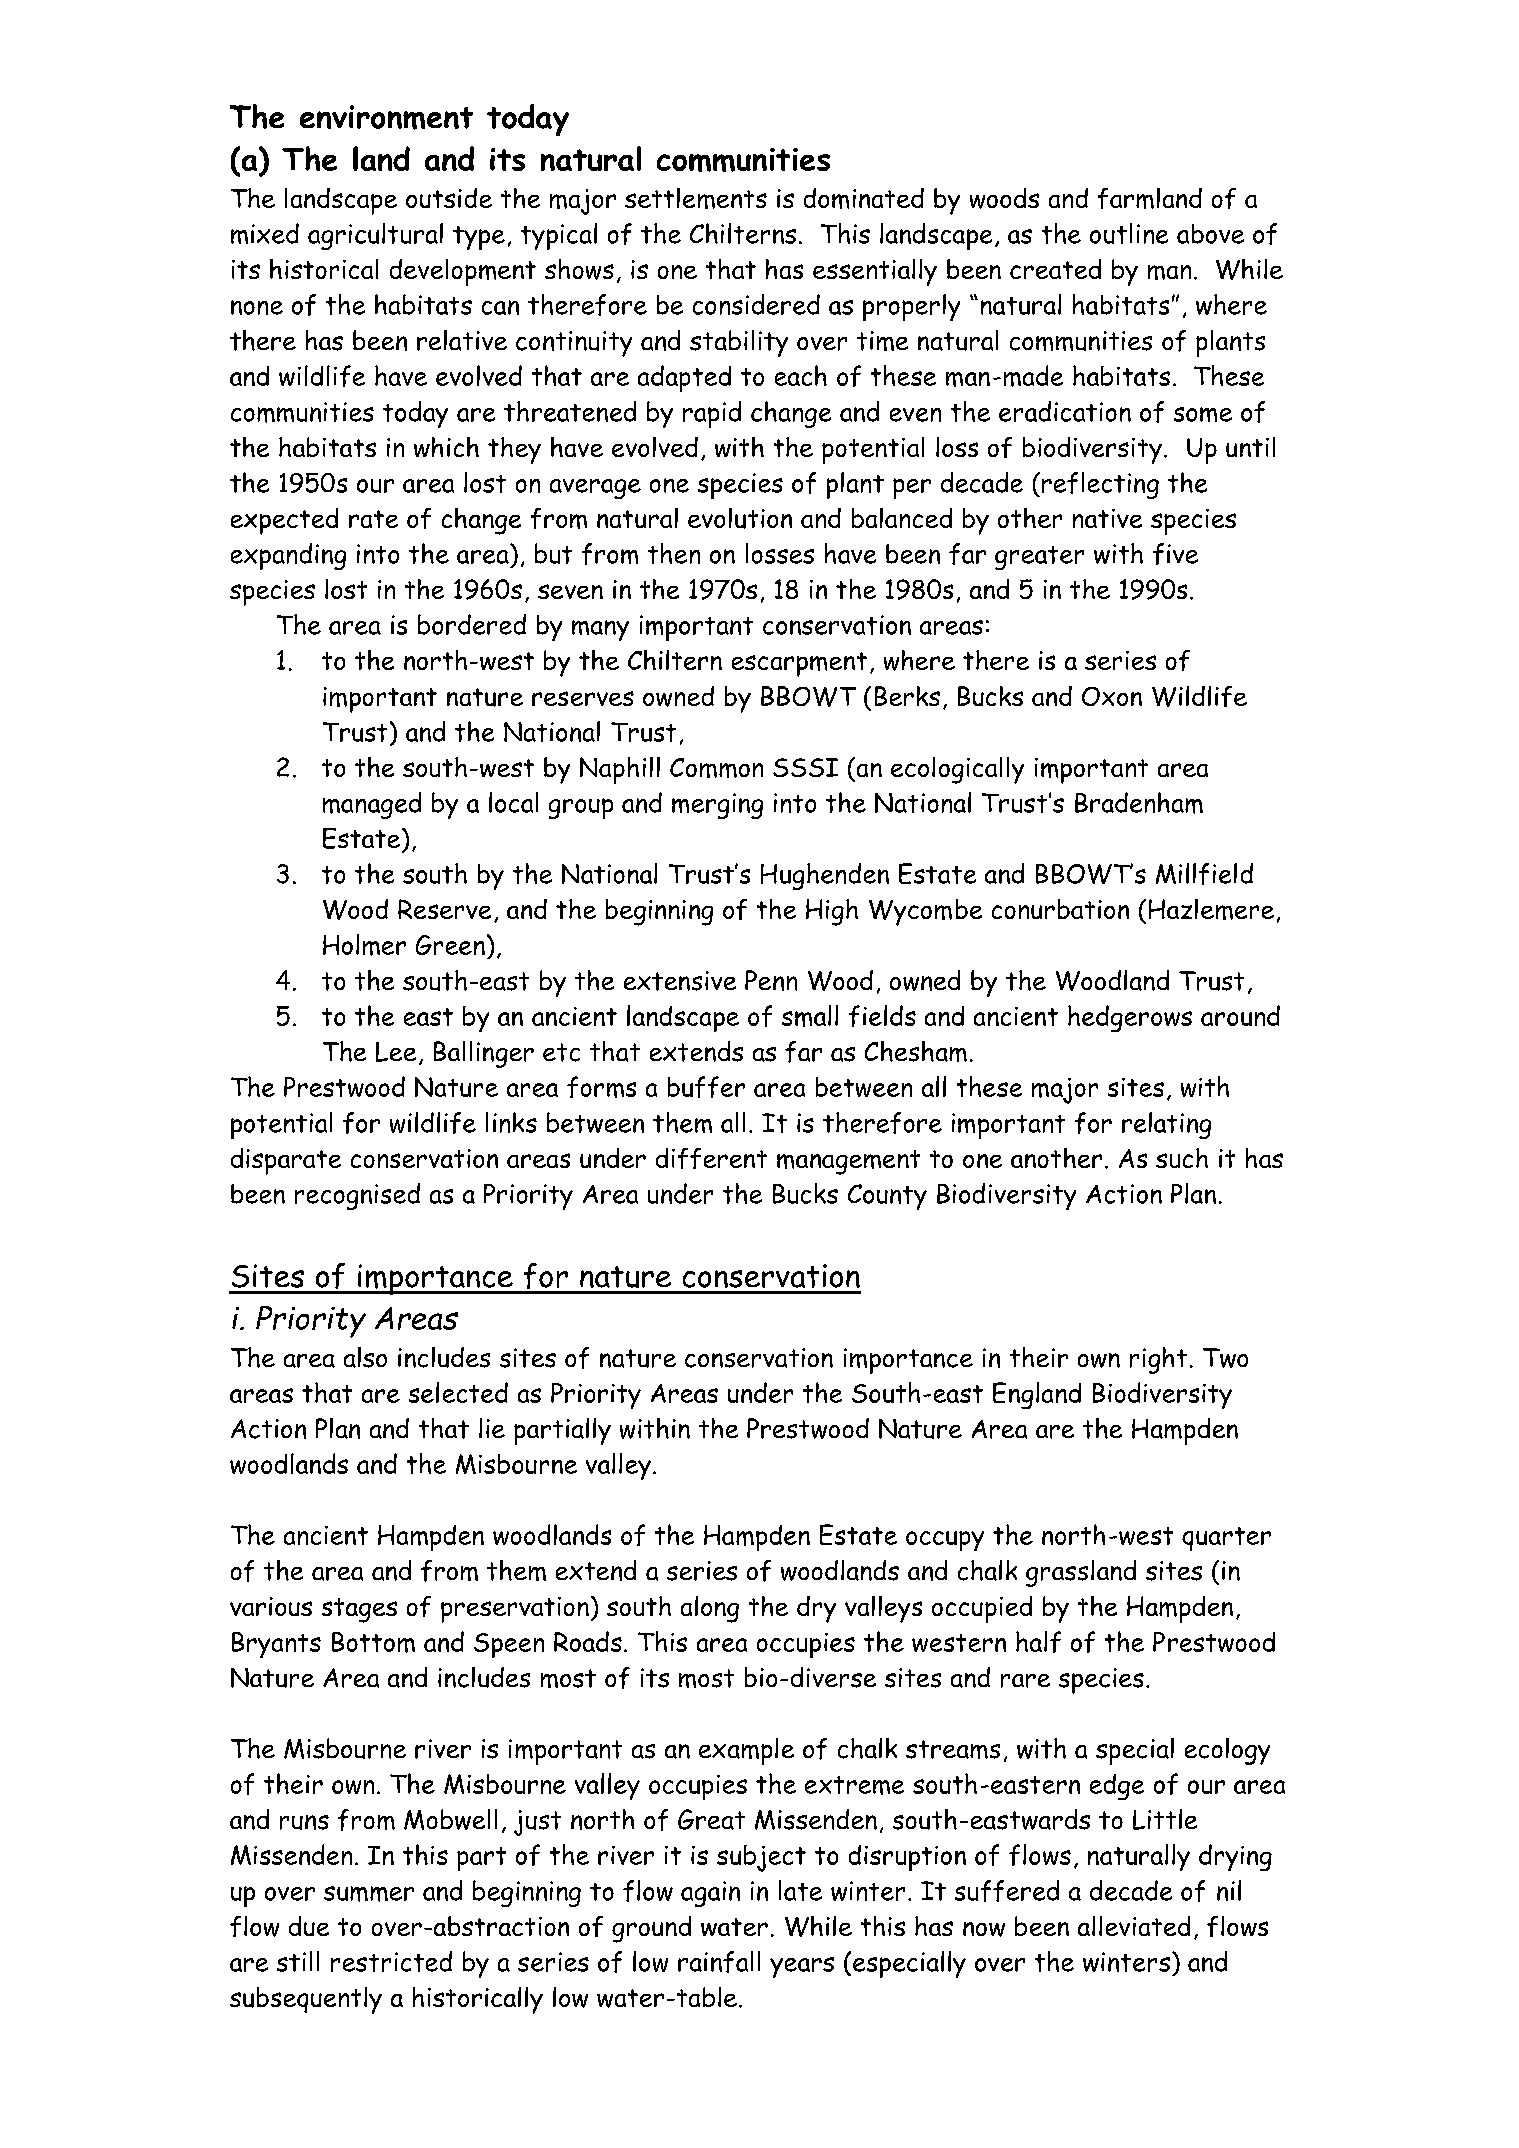  I want to click on alleviated, so click(1134, 1926).
